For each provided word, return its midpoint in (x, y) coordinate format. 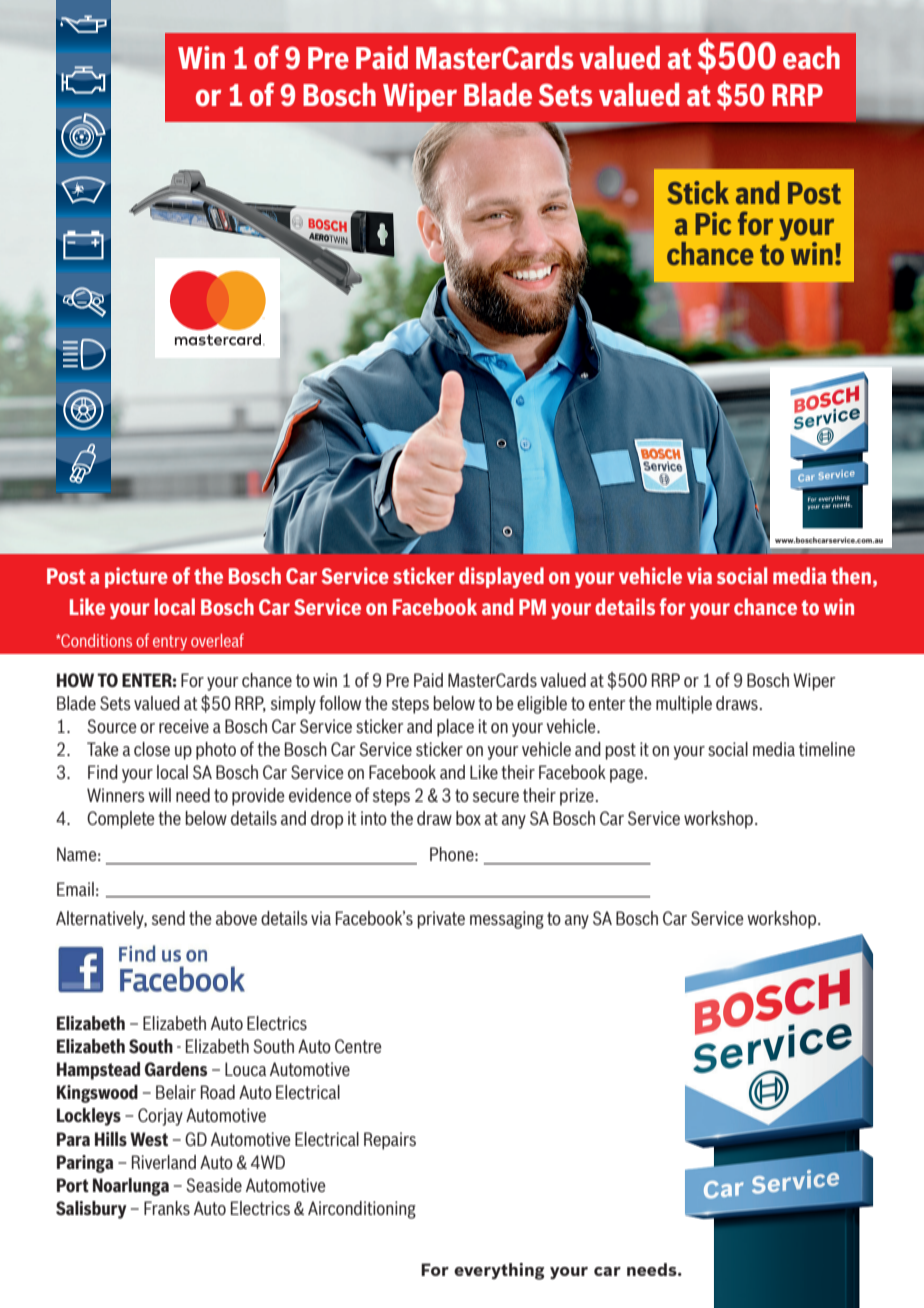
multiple (684, 705)
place (455, 728)
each (811, 58)
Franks (167, 1208)
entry (170, 642)
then (851, 575)
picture (136, 577)
